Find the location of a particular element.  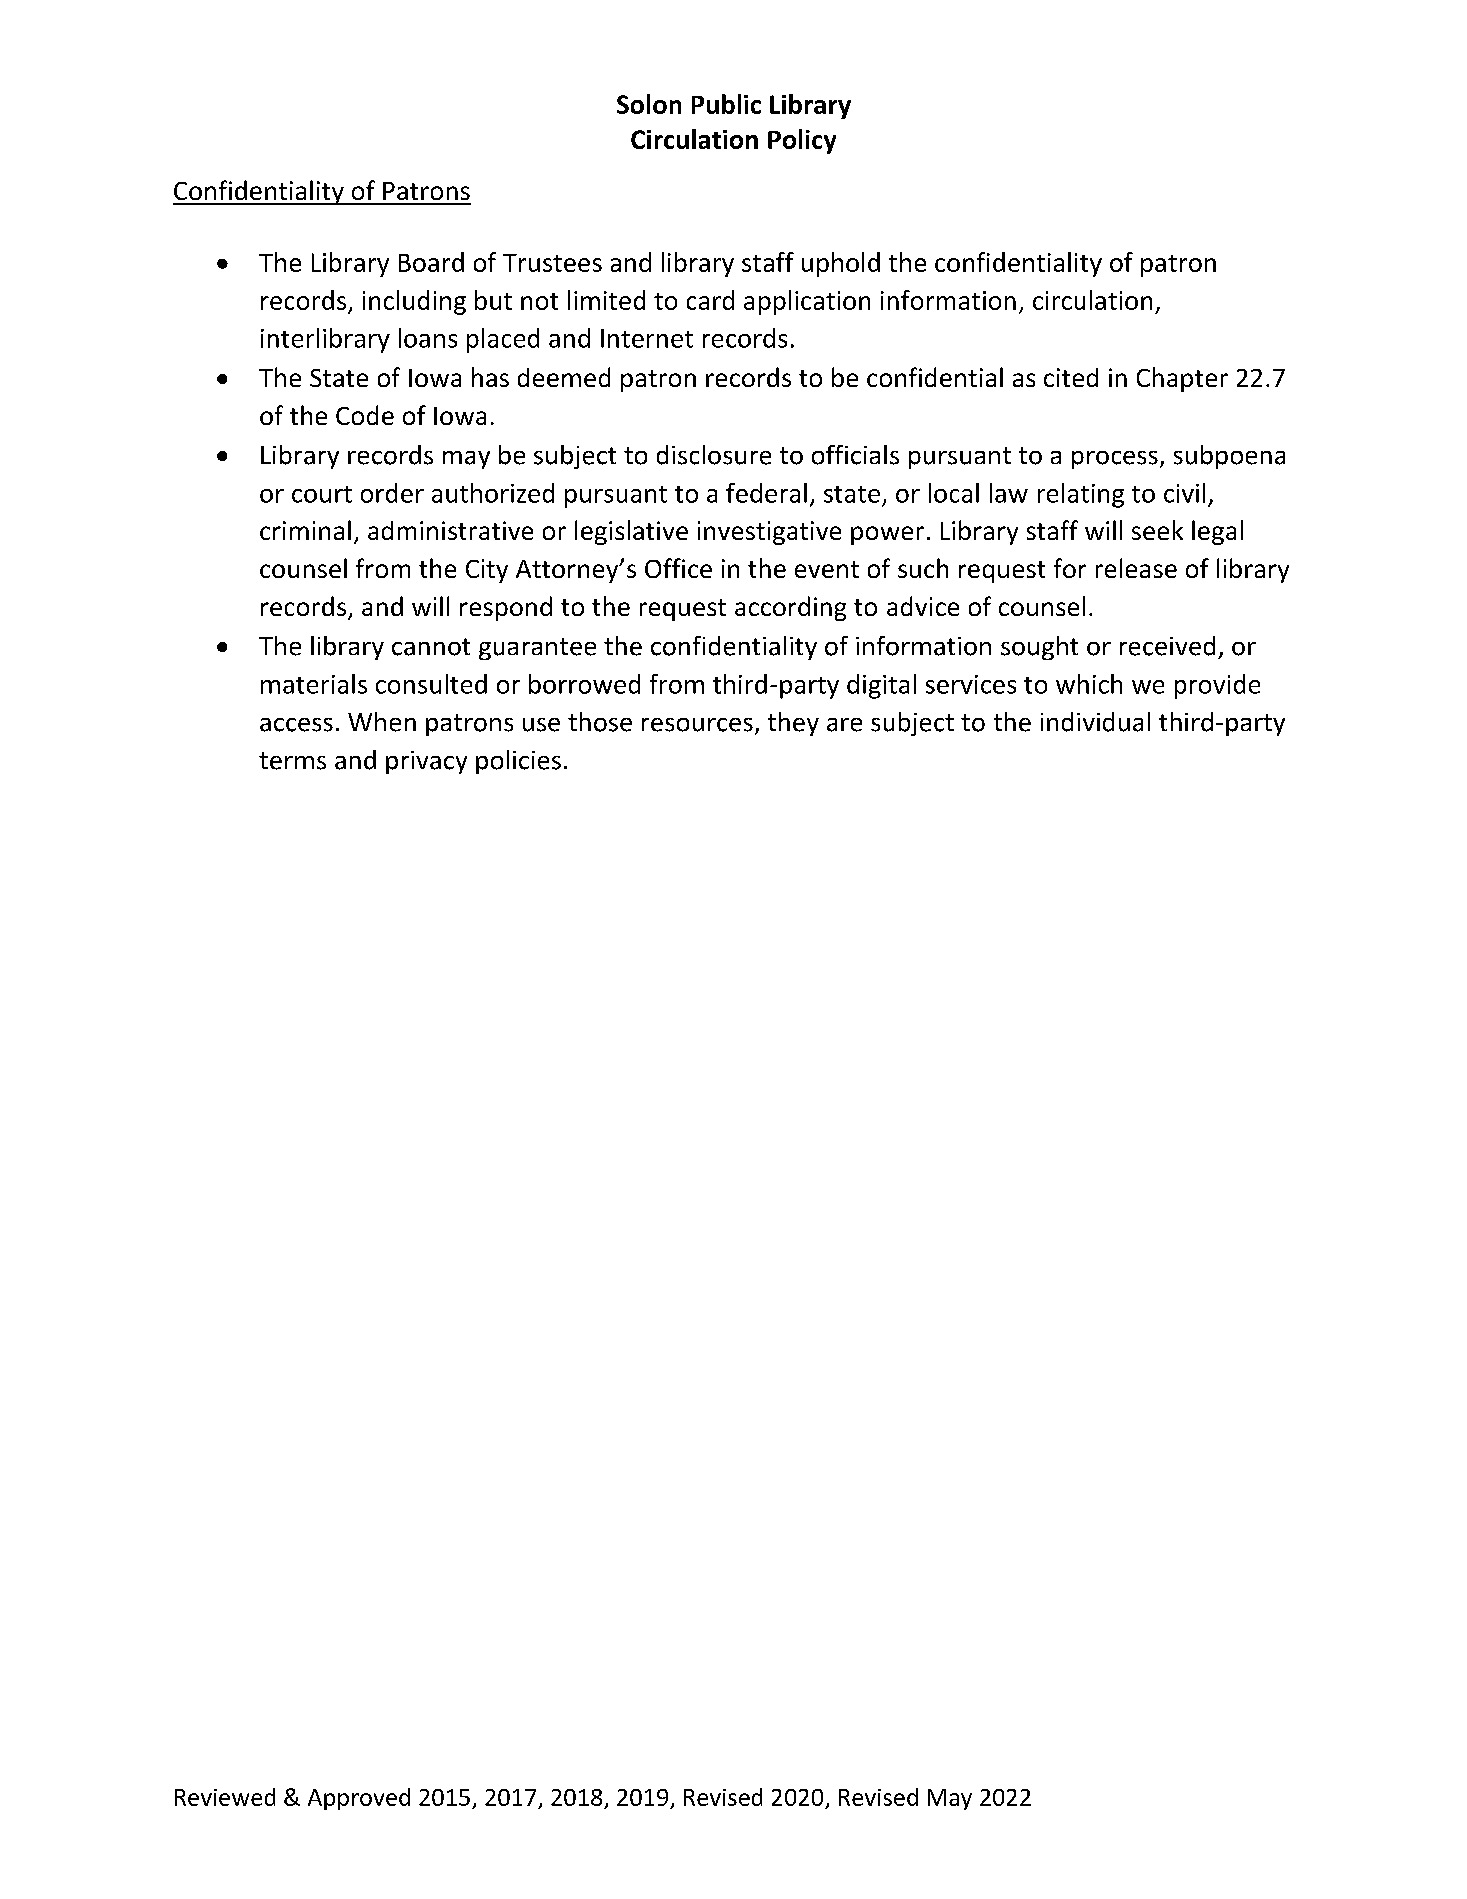

Approved is located at coordinates (359, 1799).
